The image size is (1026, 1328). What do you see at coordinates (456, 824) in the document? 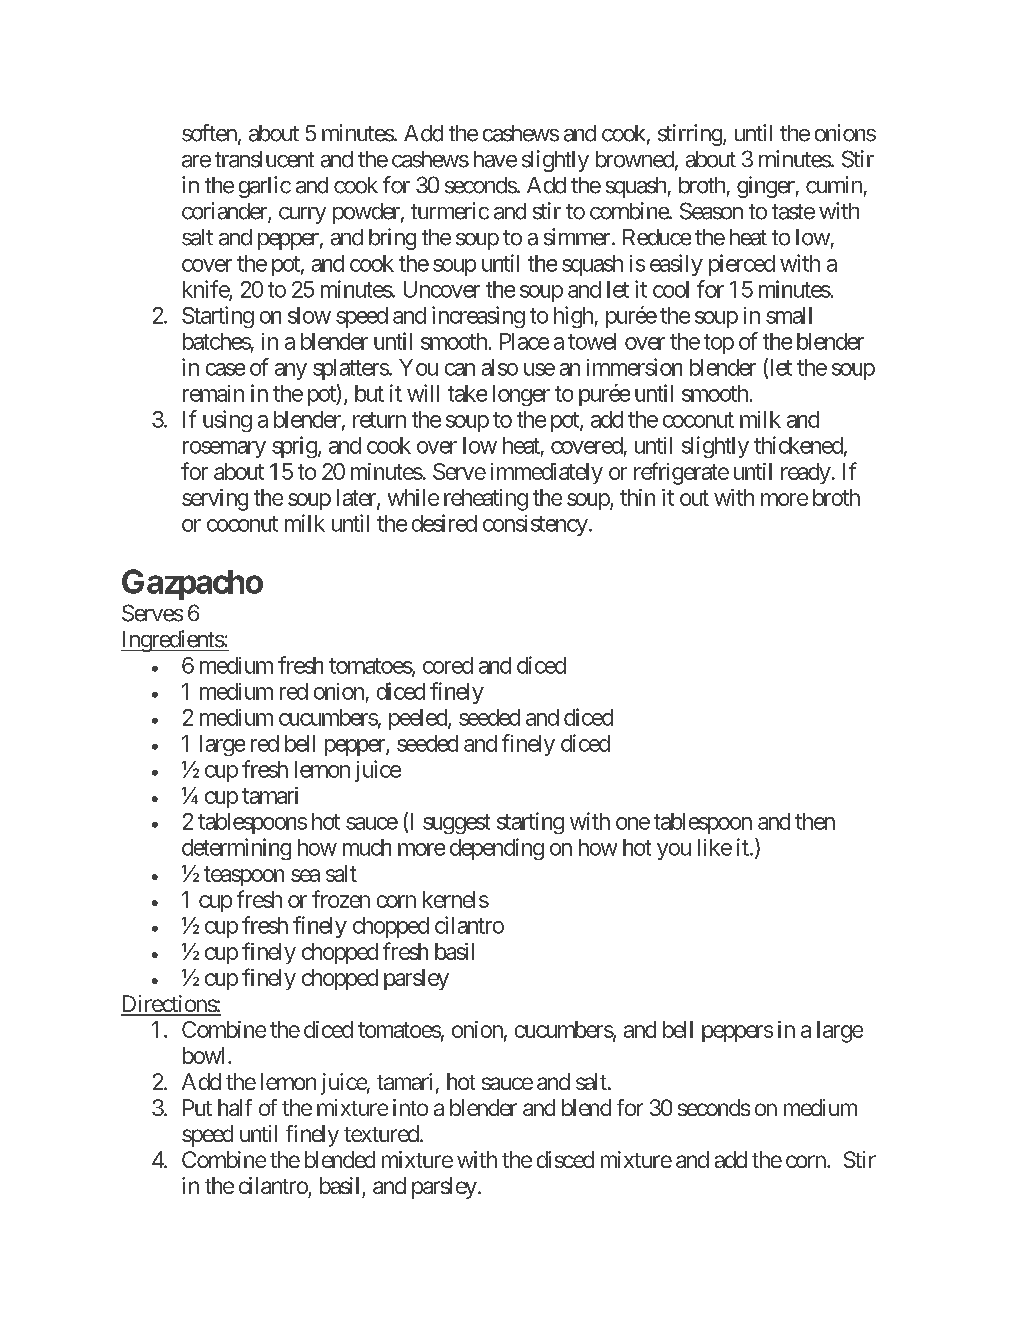
I see `suggest` at bounding box center [456, 824].
